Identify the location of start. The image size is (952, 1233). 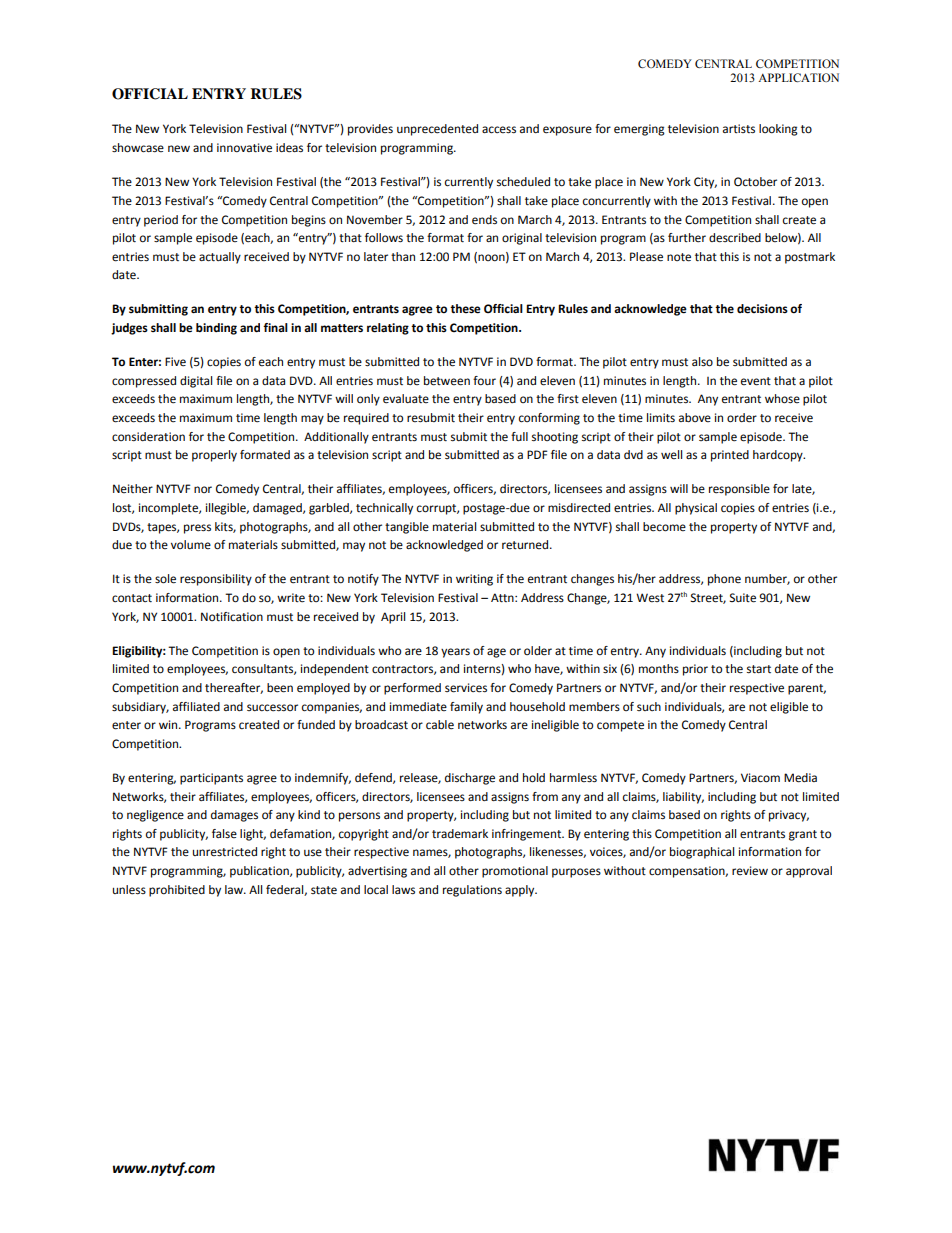
(759, 669).
